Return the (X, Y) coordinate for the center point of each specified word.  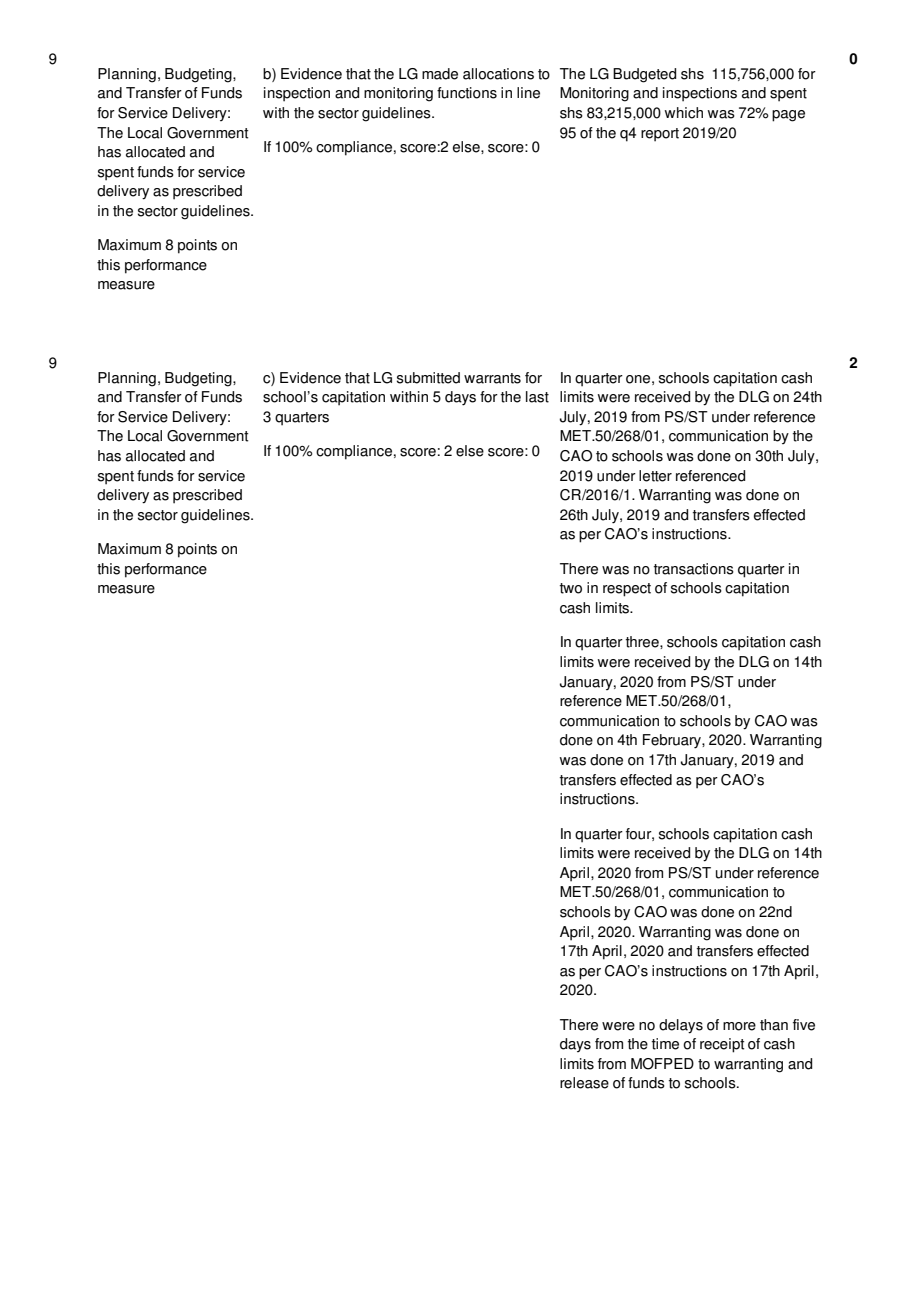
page (788, 116)
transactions (694, 569)
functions (467, 93)
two (571, 588)
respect (627, 590)
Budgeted (644, 75)
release (584, 1083)
